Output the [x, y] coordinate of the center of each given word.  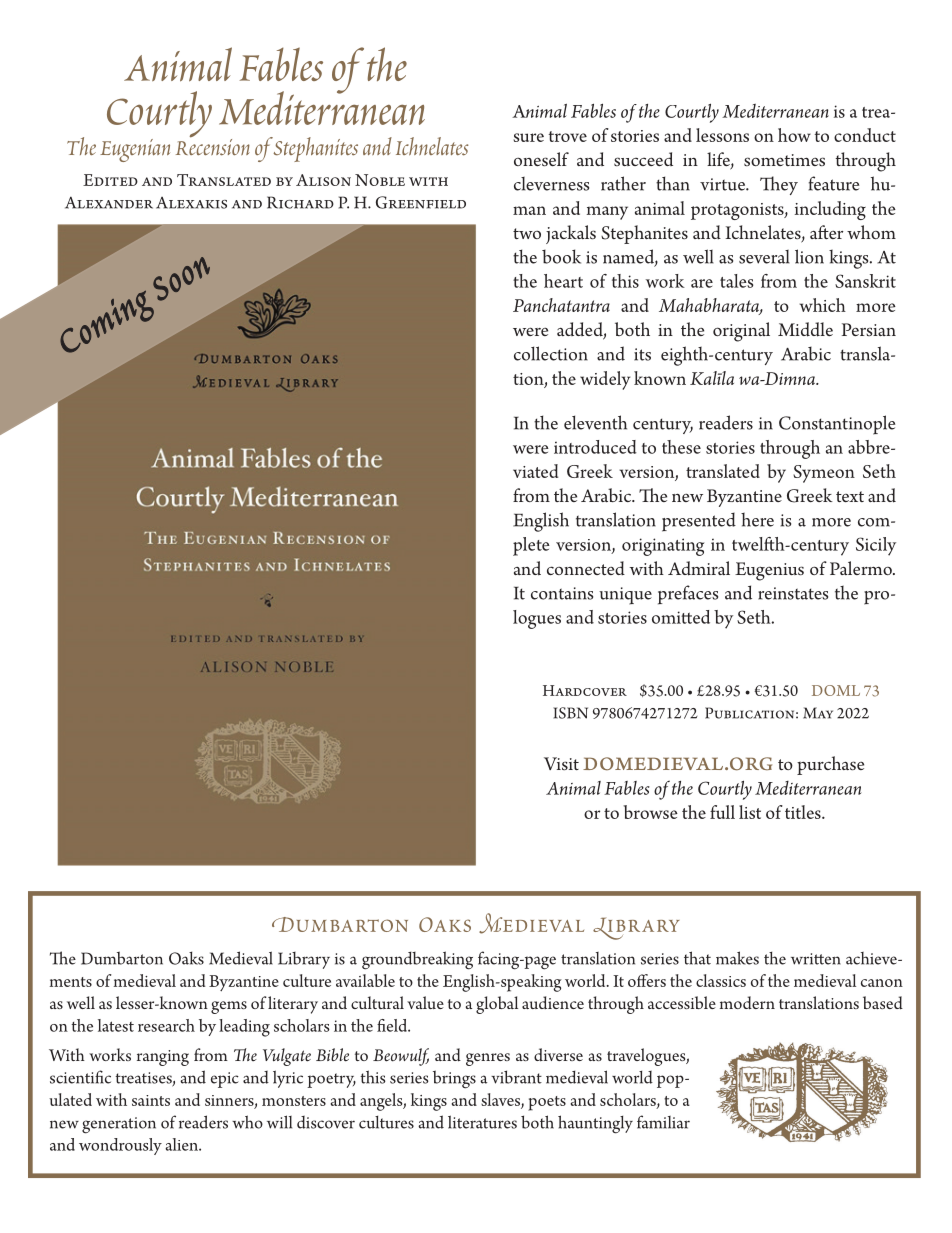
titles [804, 812]
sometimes [784, 160]
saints [151, 1100]
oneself [541, 159]
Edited [110, 180]
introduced [595, 447]
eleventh [595, 422]
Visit [561, 763]
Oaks [186, 958]
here [757, 519]
